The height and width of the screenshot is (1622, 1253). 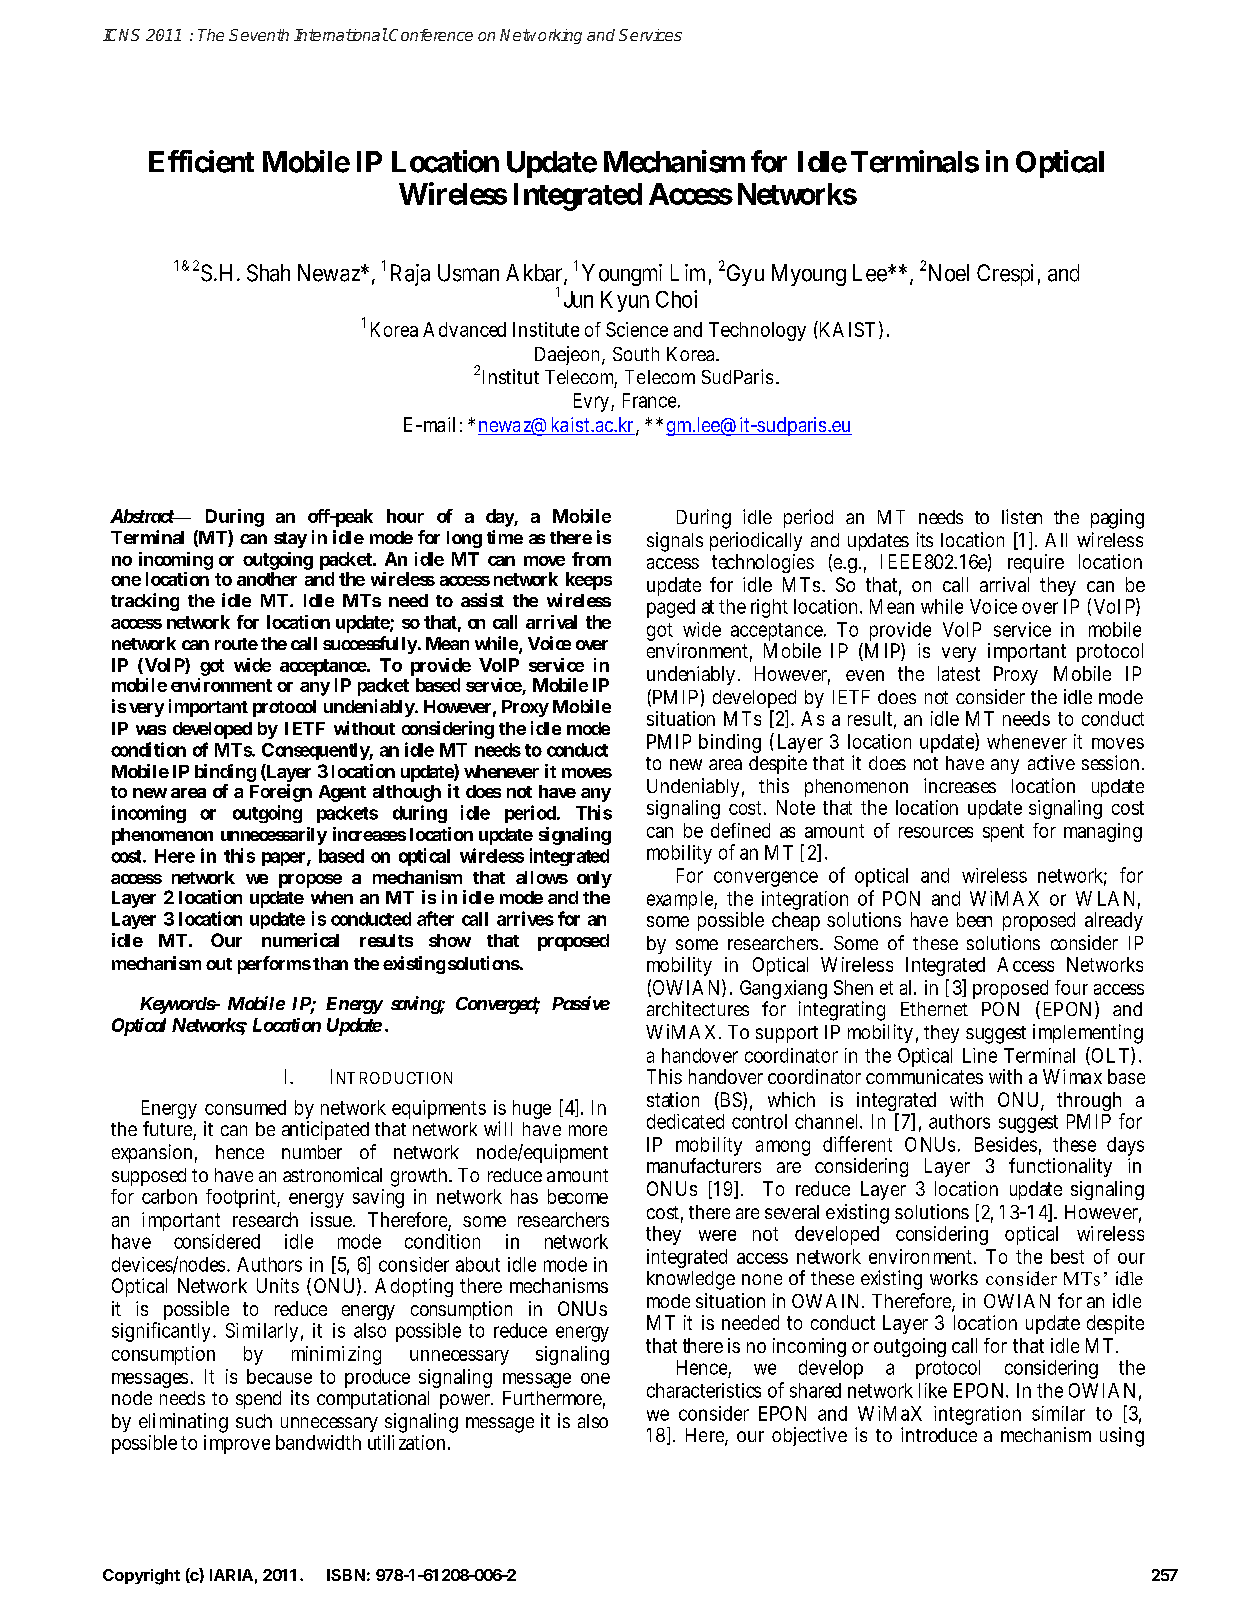 I want to click on International, so click(x=341, y=34).
